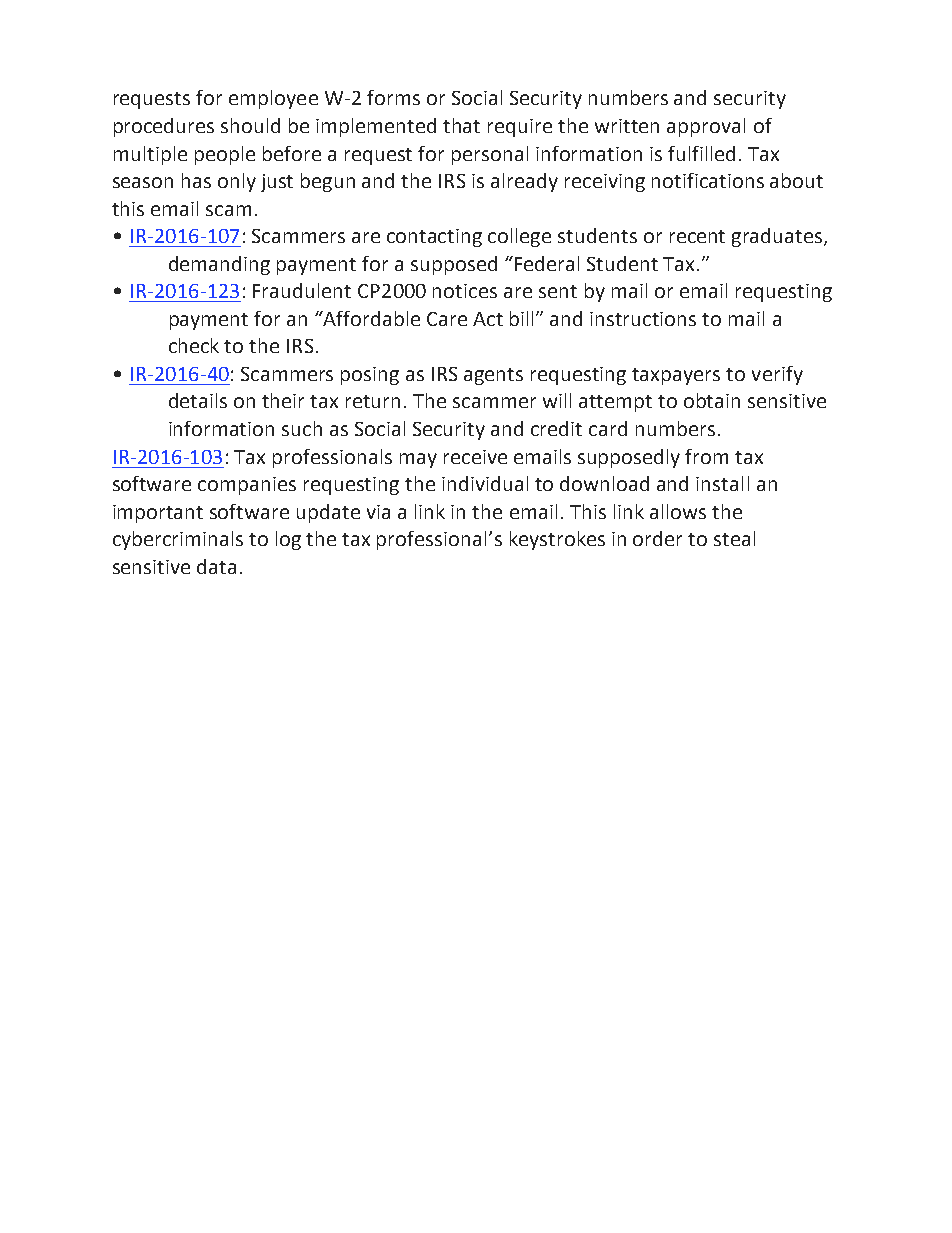 The height and width of the image is (1233, 952). Describe the element at coordinates (524, 182) in the image. I see `already` at that location.
